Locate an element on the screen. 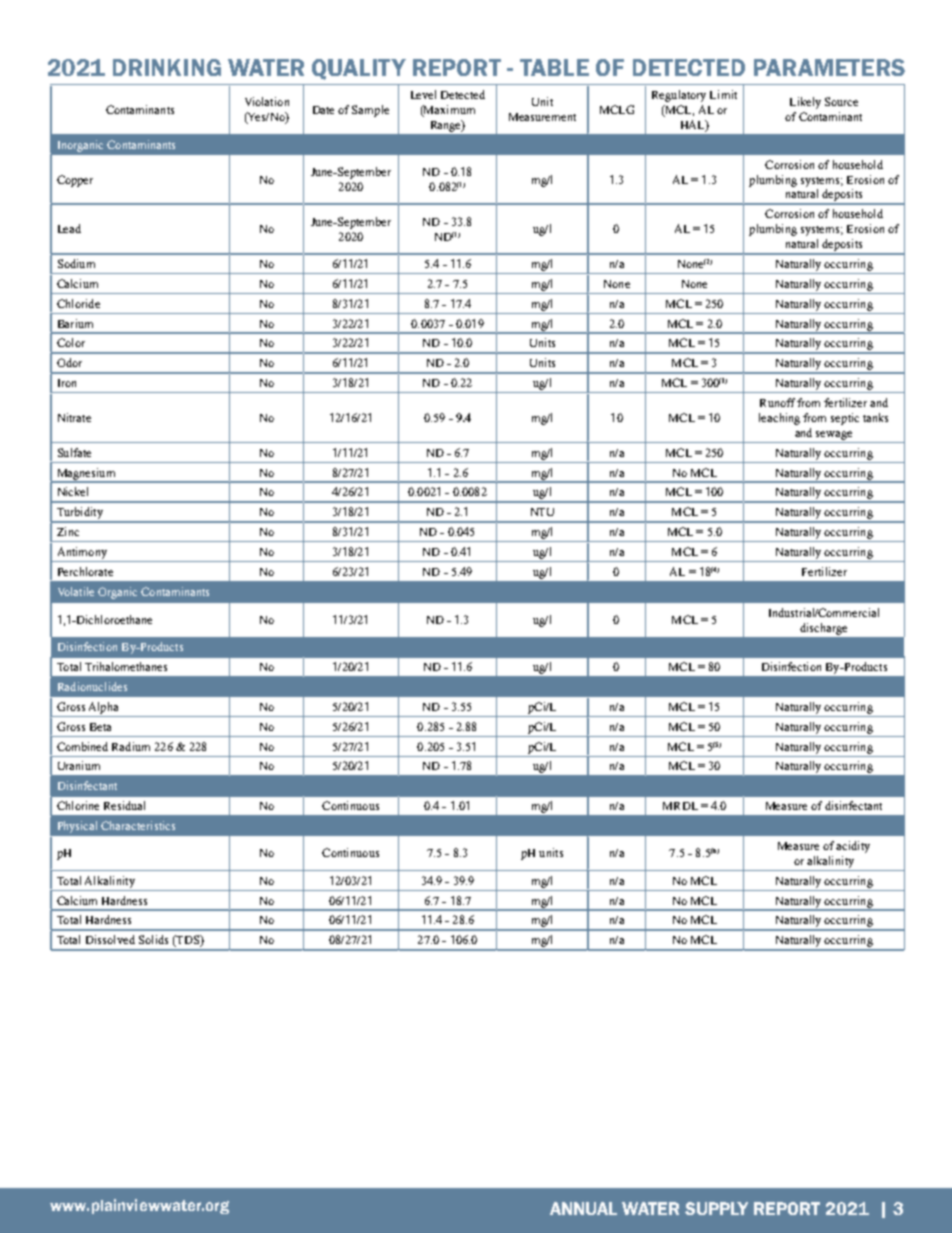 The image size is (952, 1233). Likely is located at coordinates (805, 103).
